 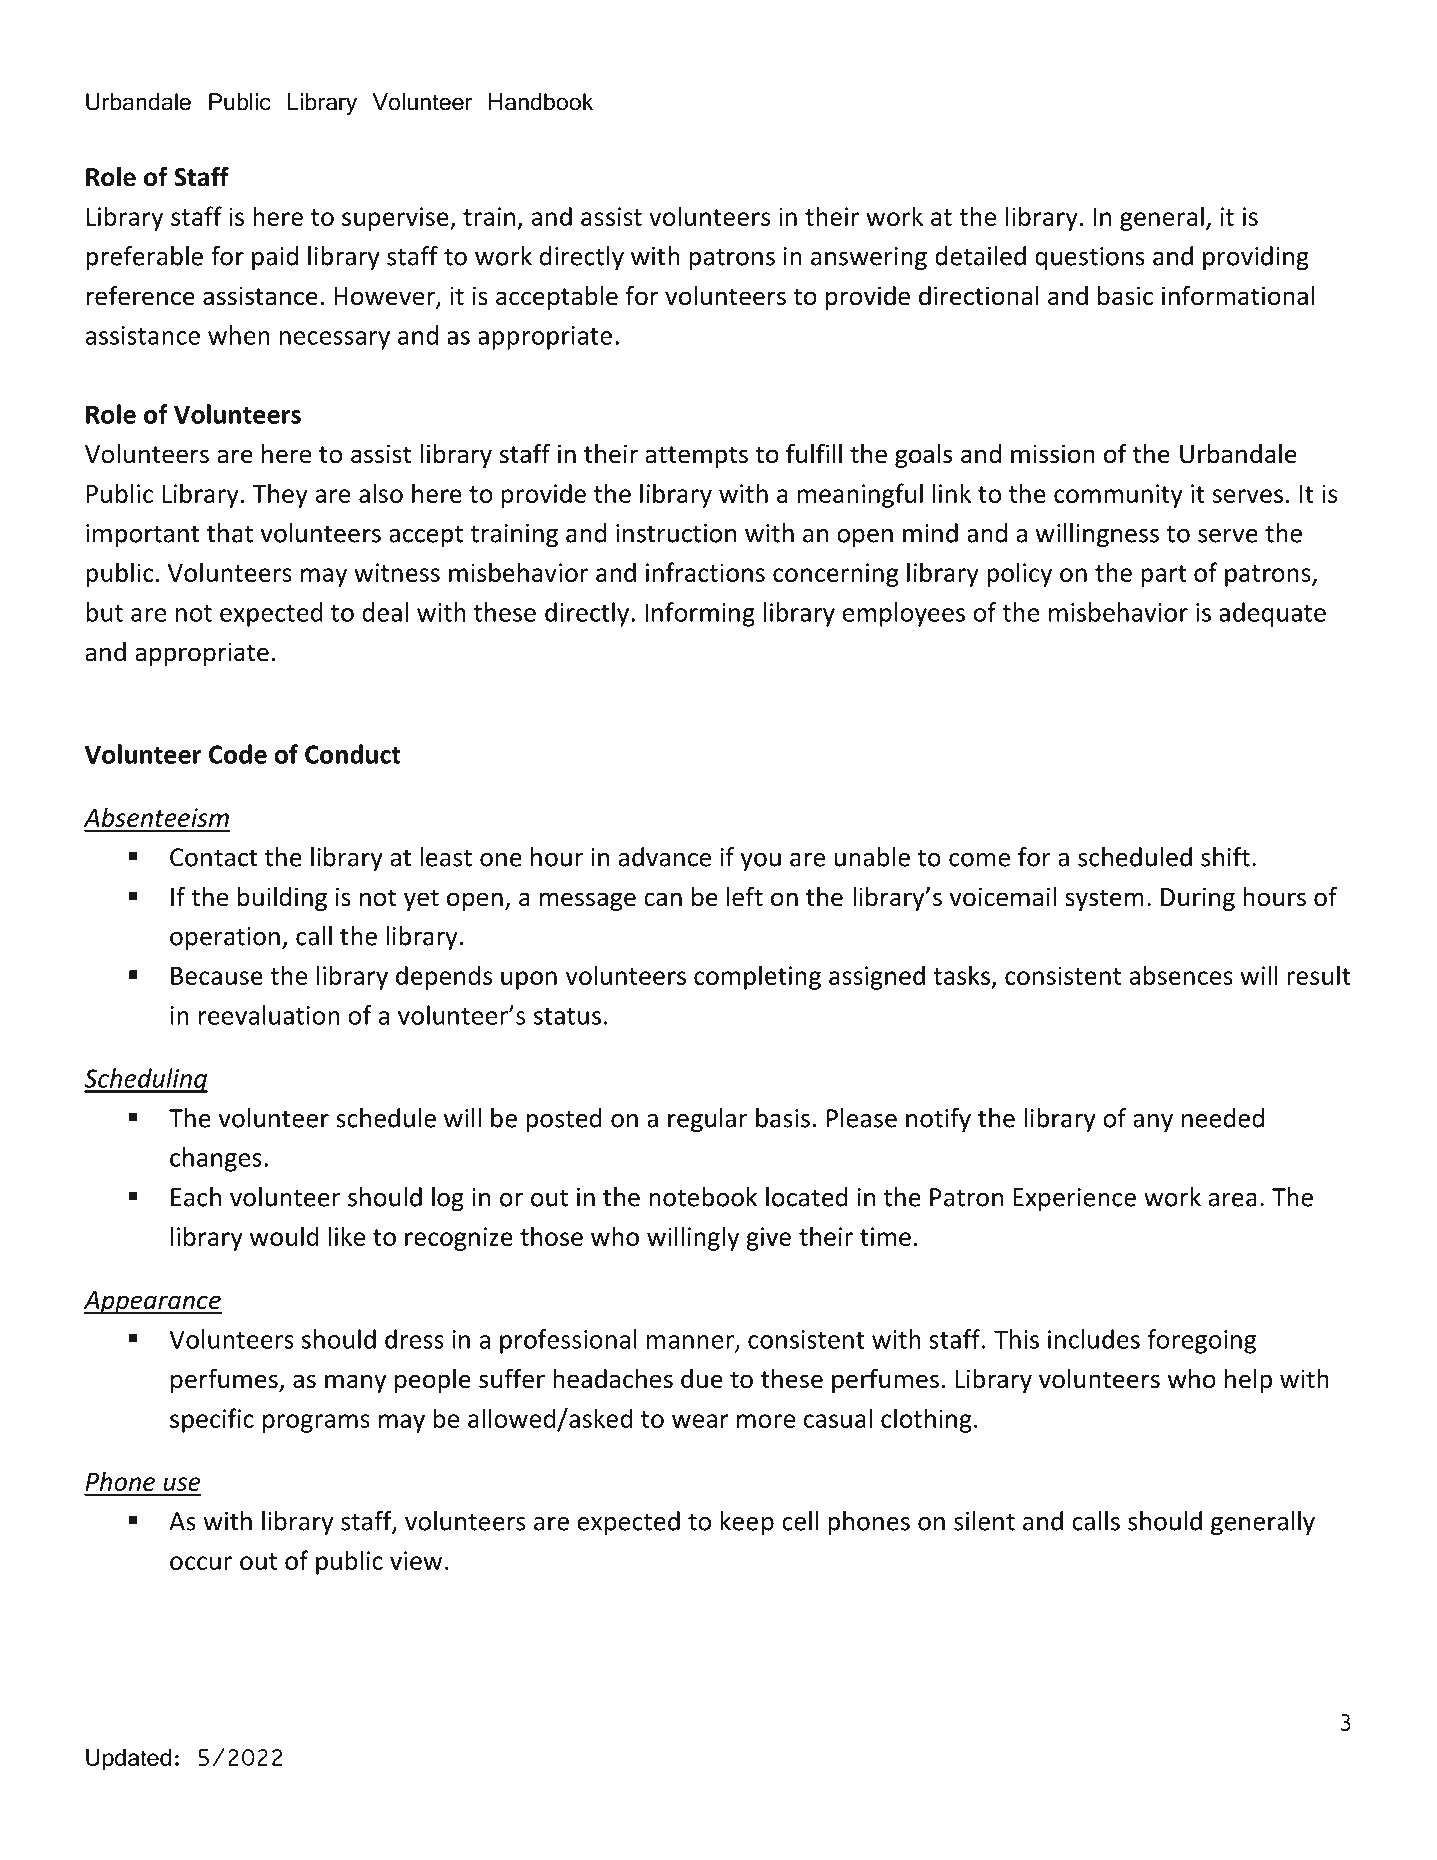 What do you see at coordinates (128, 1760) in the screenshot?
I see `Updated` at bounding box center [128, 1760].
